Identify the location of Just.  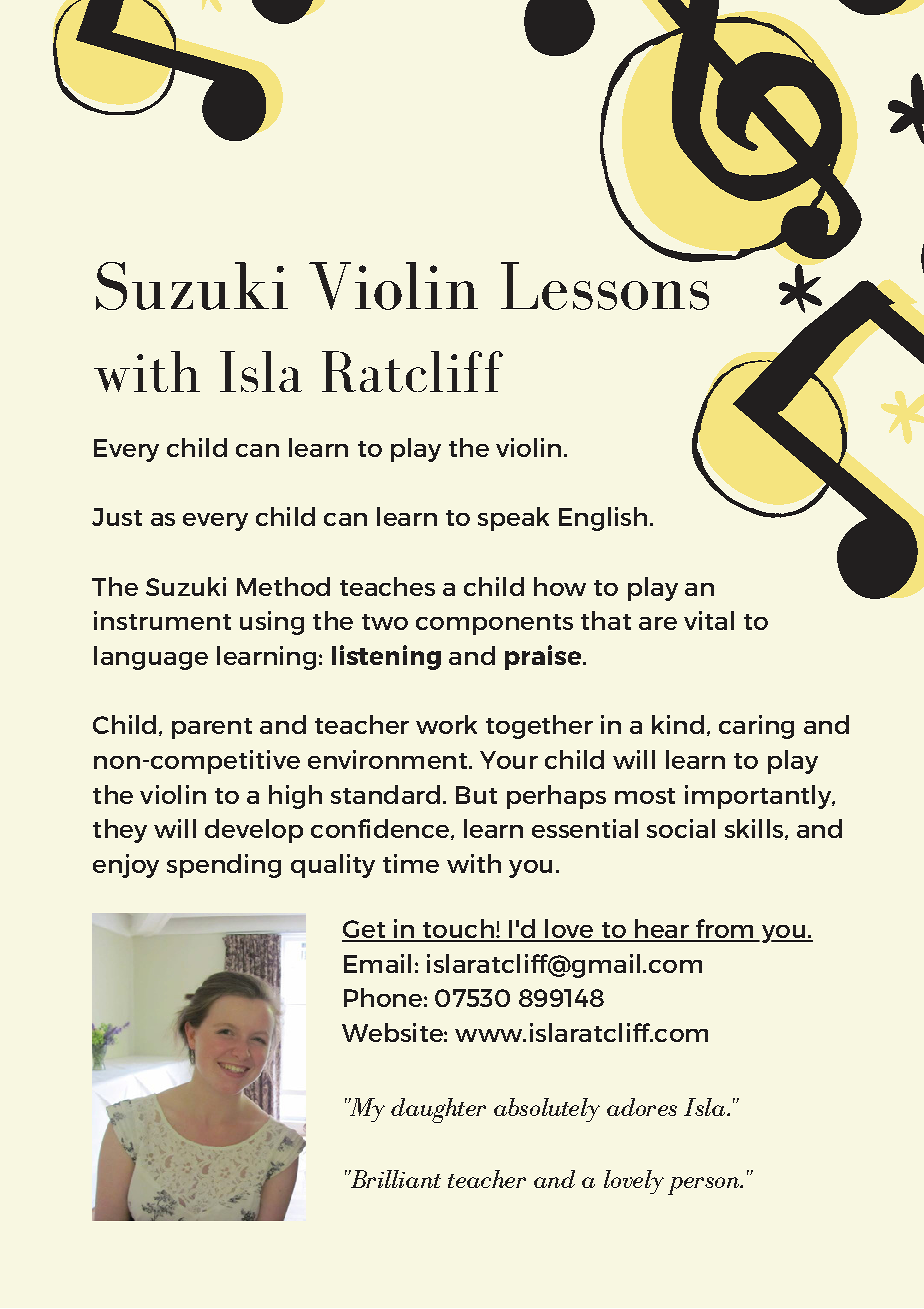
(117, 517).
